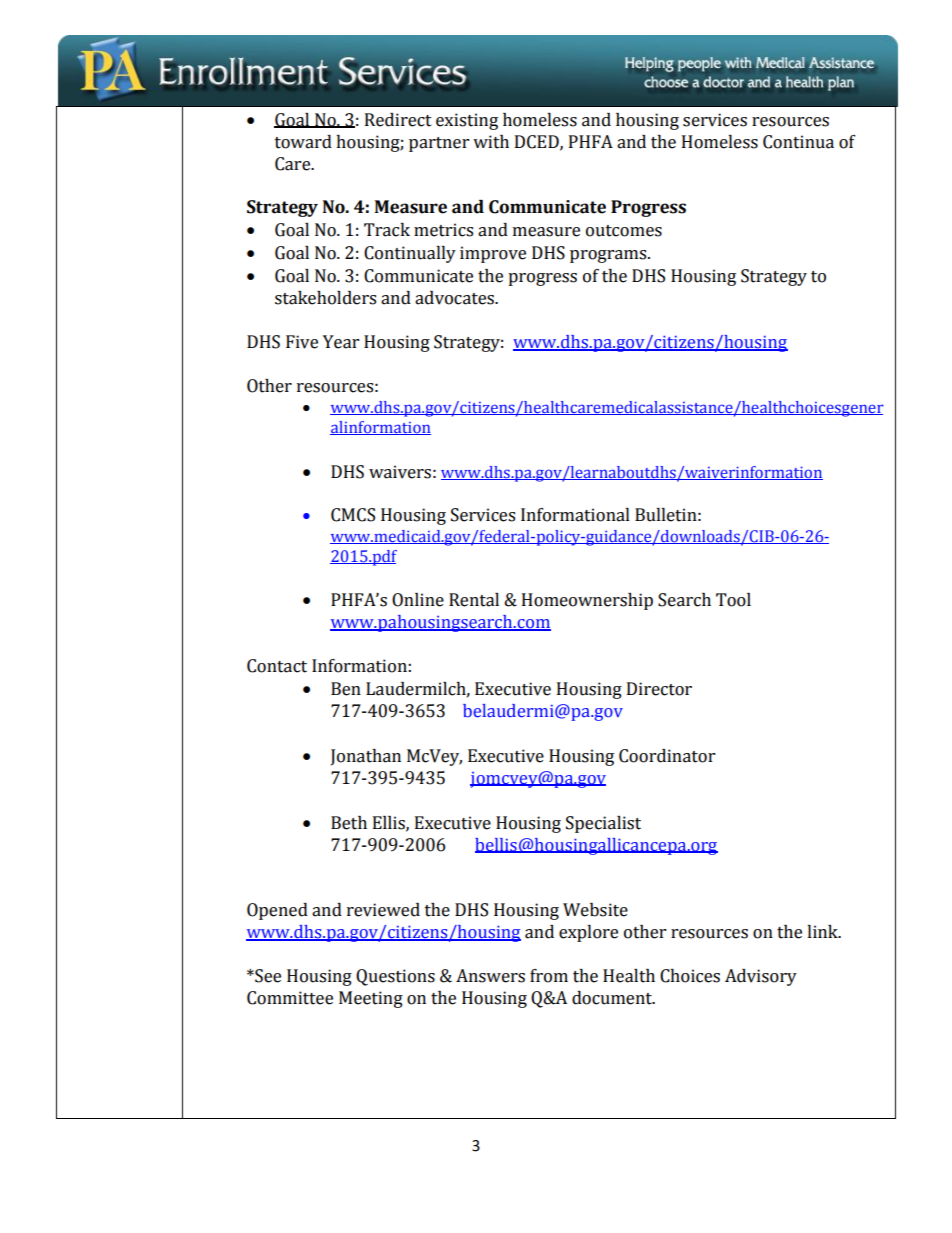 The image size is (952, 1233). Describe the element at coordinates (624, 231) in the screenshot. I see `outcomes` at that location.
